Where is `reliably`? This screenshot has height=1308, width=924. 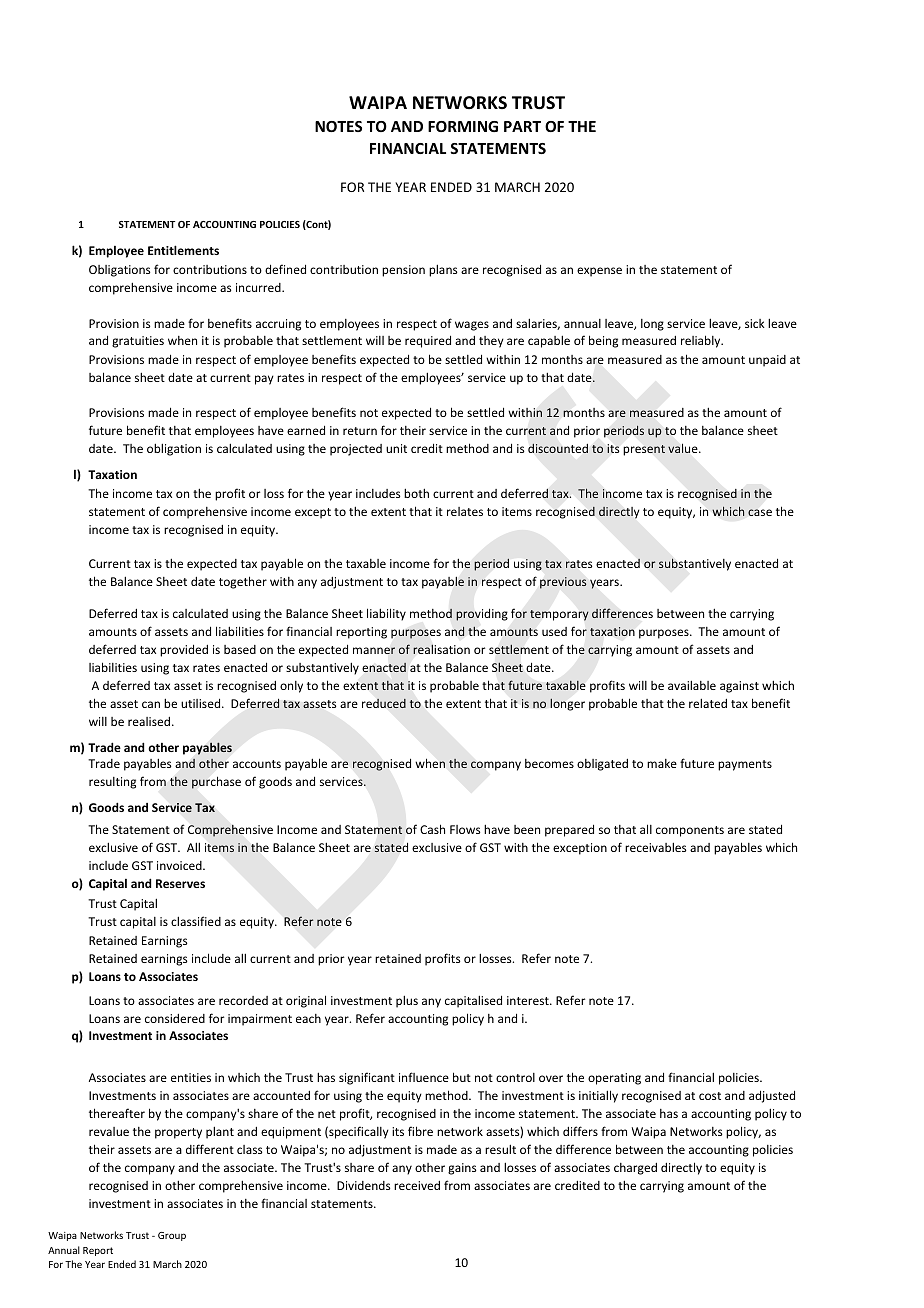
reliably is located at coordinates (702, 341).
